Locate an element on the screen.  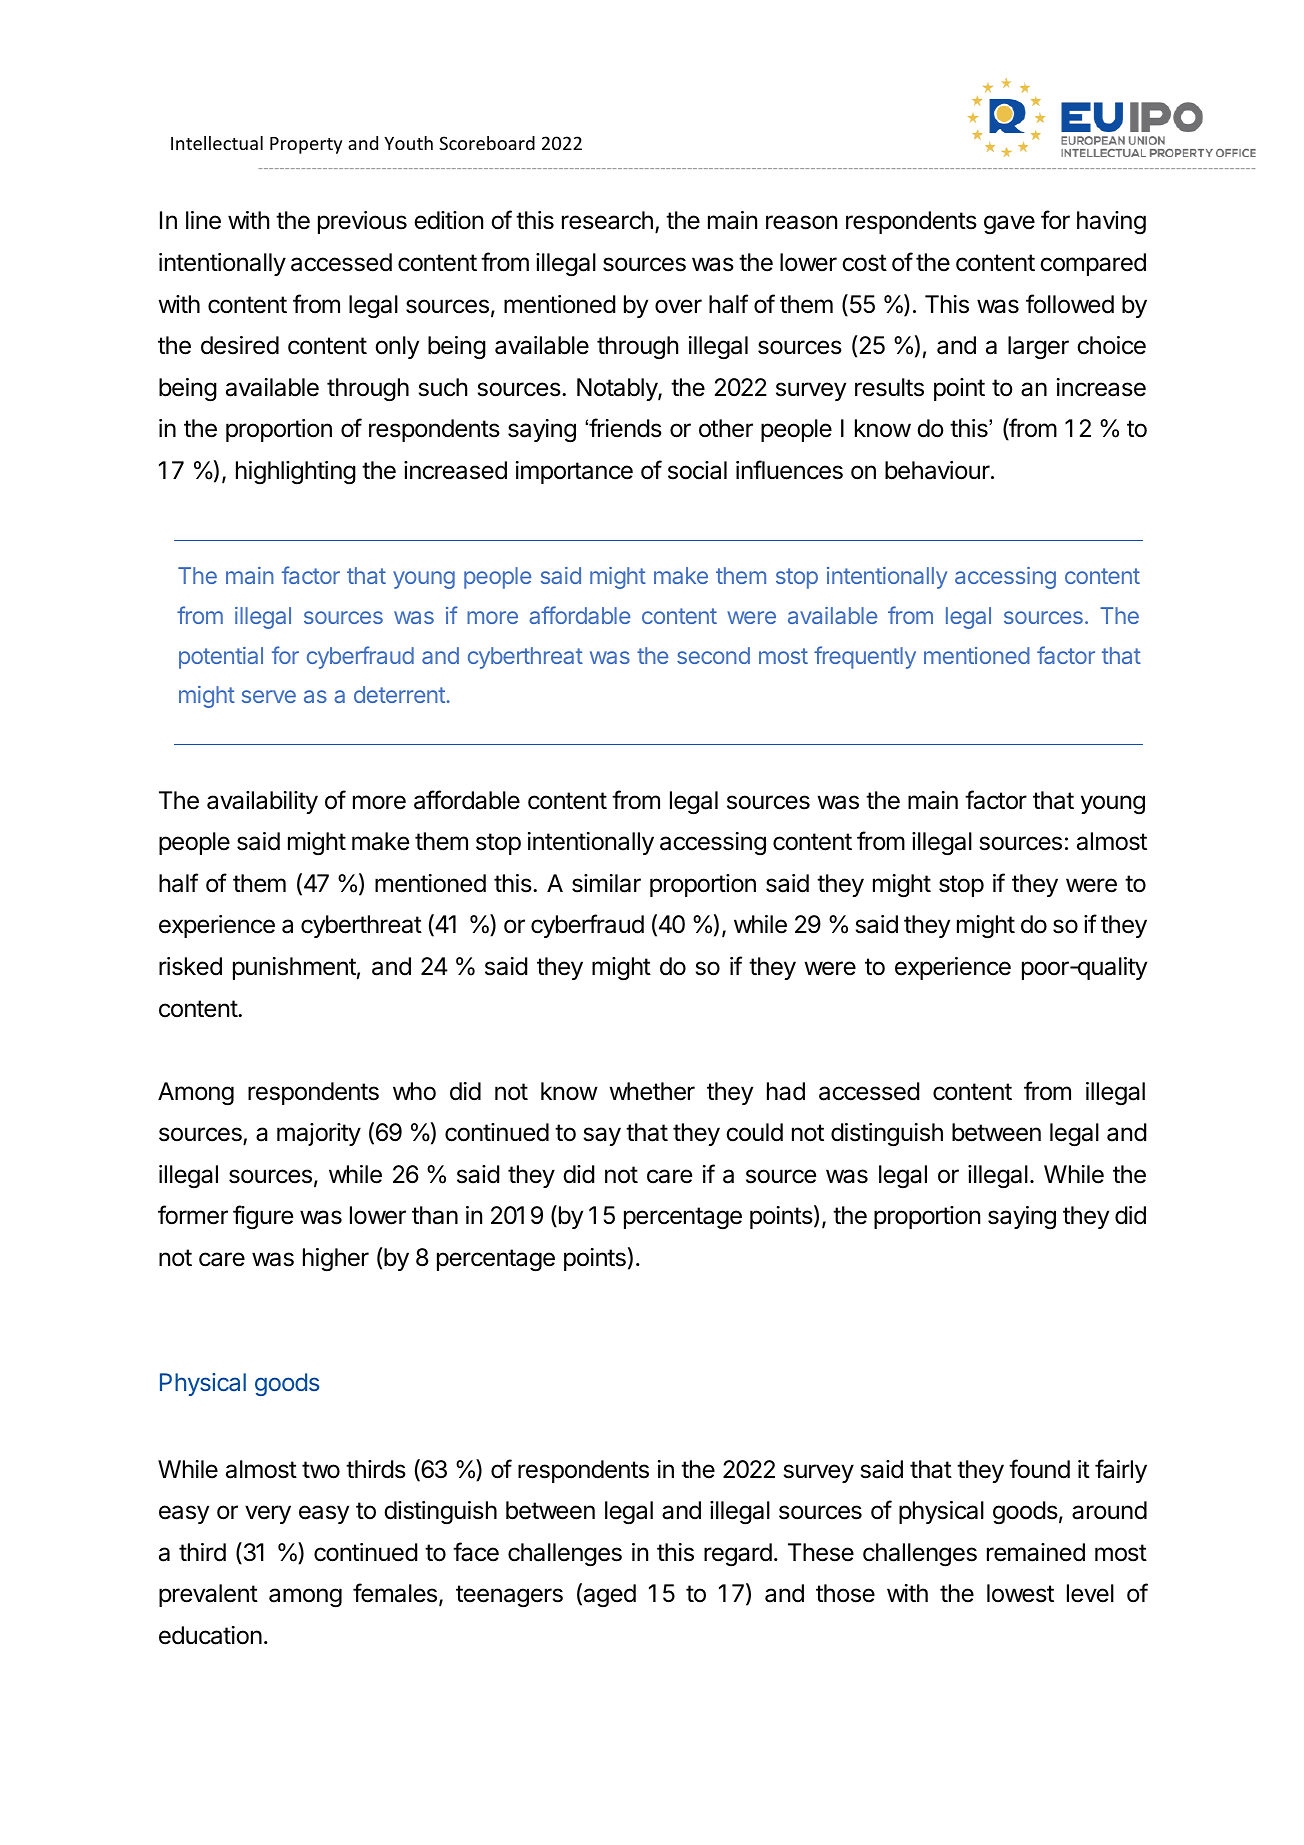
Property is located at coordinates (306, 145).
